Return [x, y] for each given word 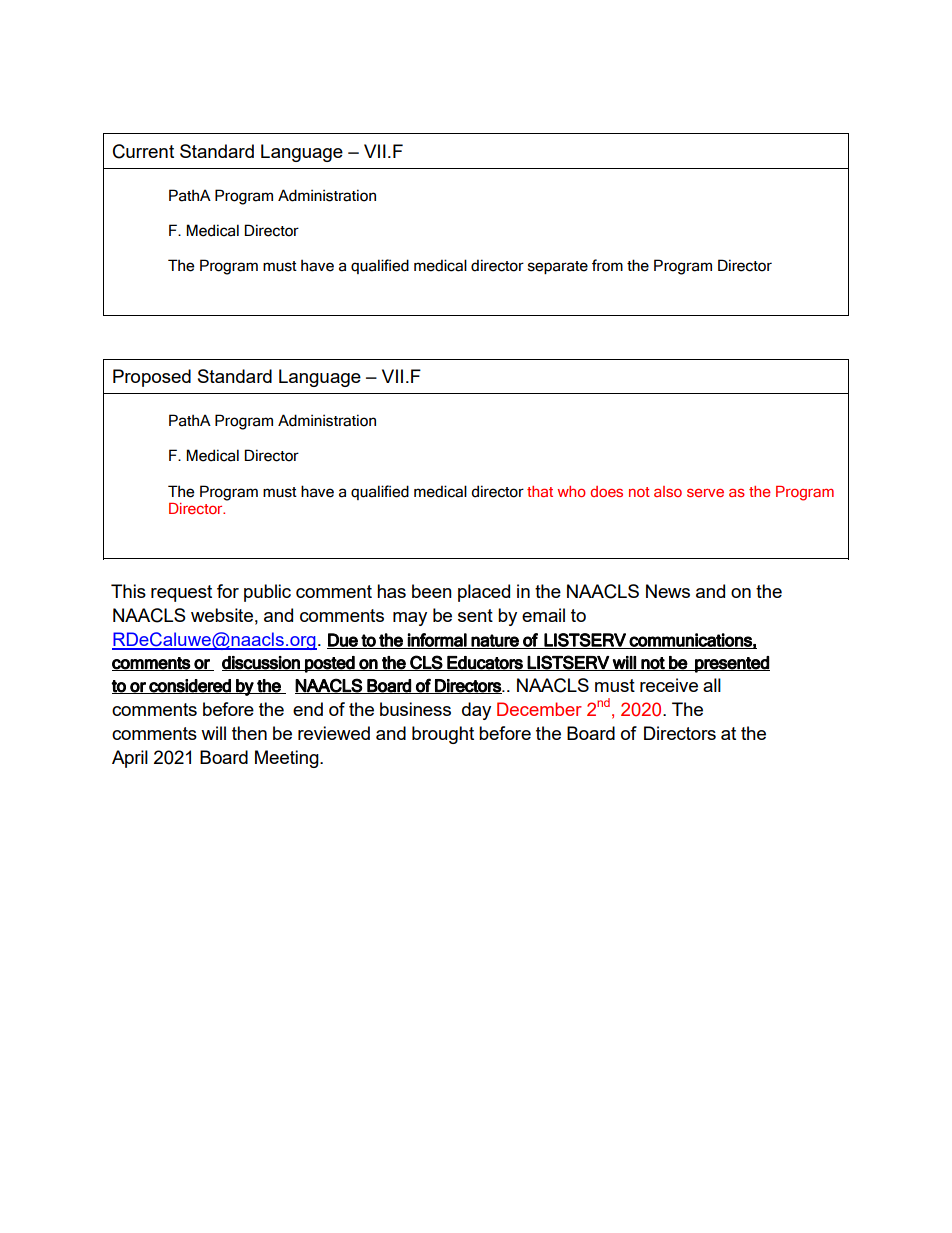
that [540, 491]
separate [558, 267]
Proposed [152, 378]
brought [443, 735]
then [249, 733]
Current [143, 151]
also [668, 491]
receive [669, 685]
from [607, 265]
